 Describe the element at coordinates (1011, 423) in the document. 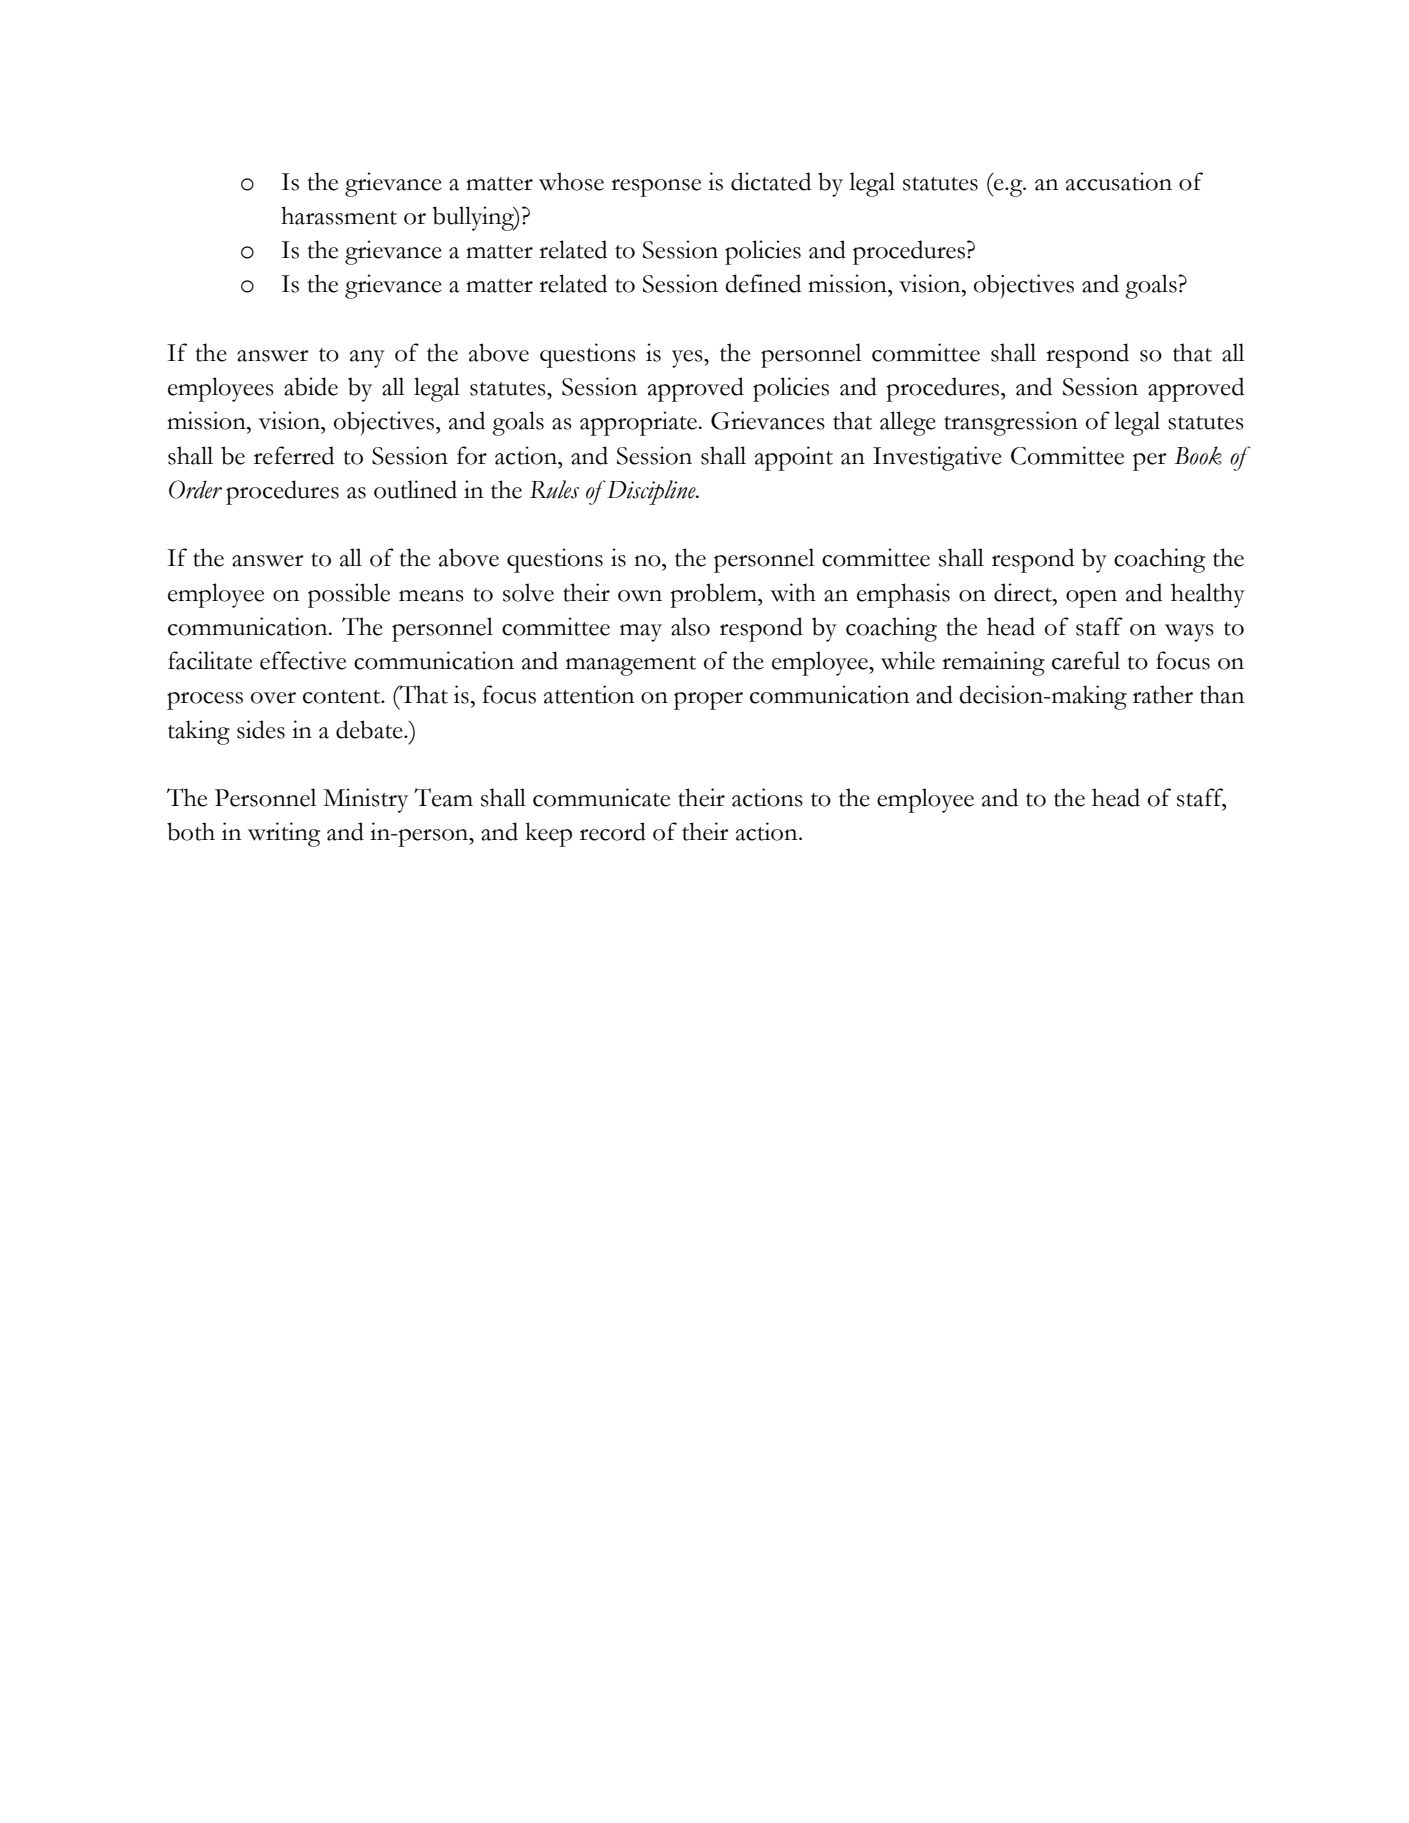

I see `transgression` at that location.
